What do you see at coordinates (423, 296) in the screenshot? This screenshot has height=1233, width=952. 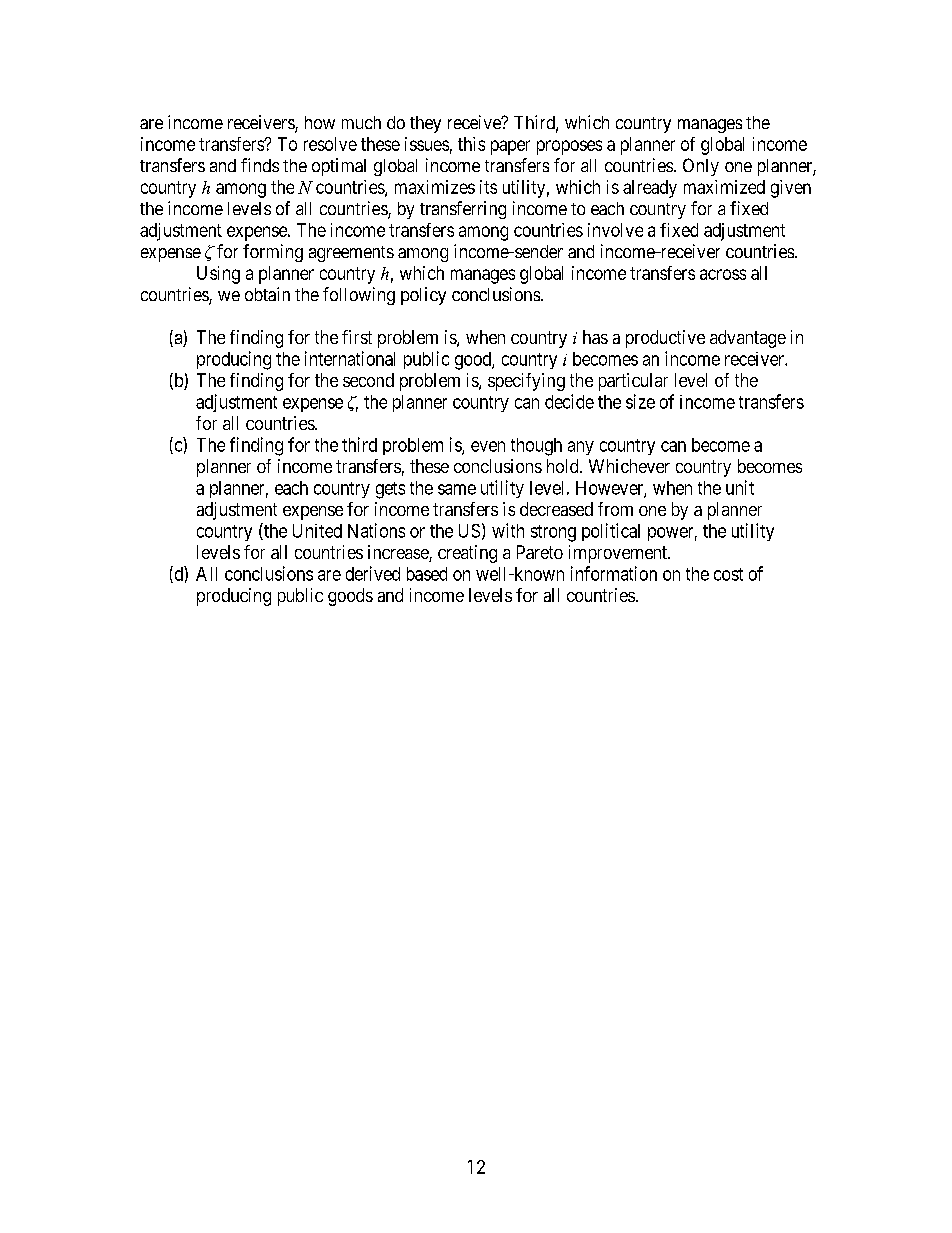 I see `policy` at bounding box center [423, 296].
